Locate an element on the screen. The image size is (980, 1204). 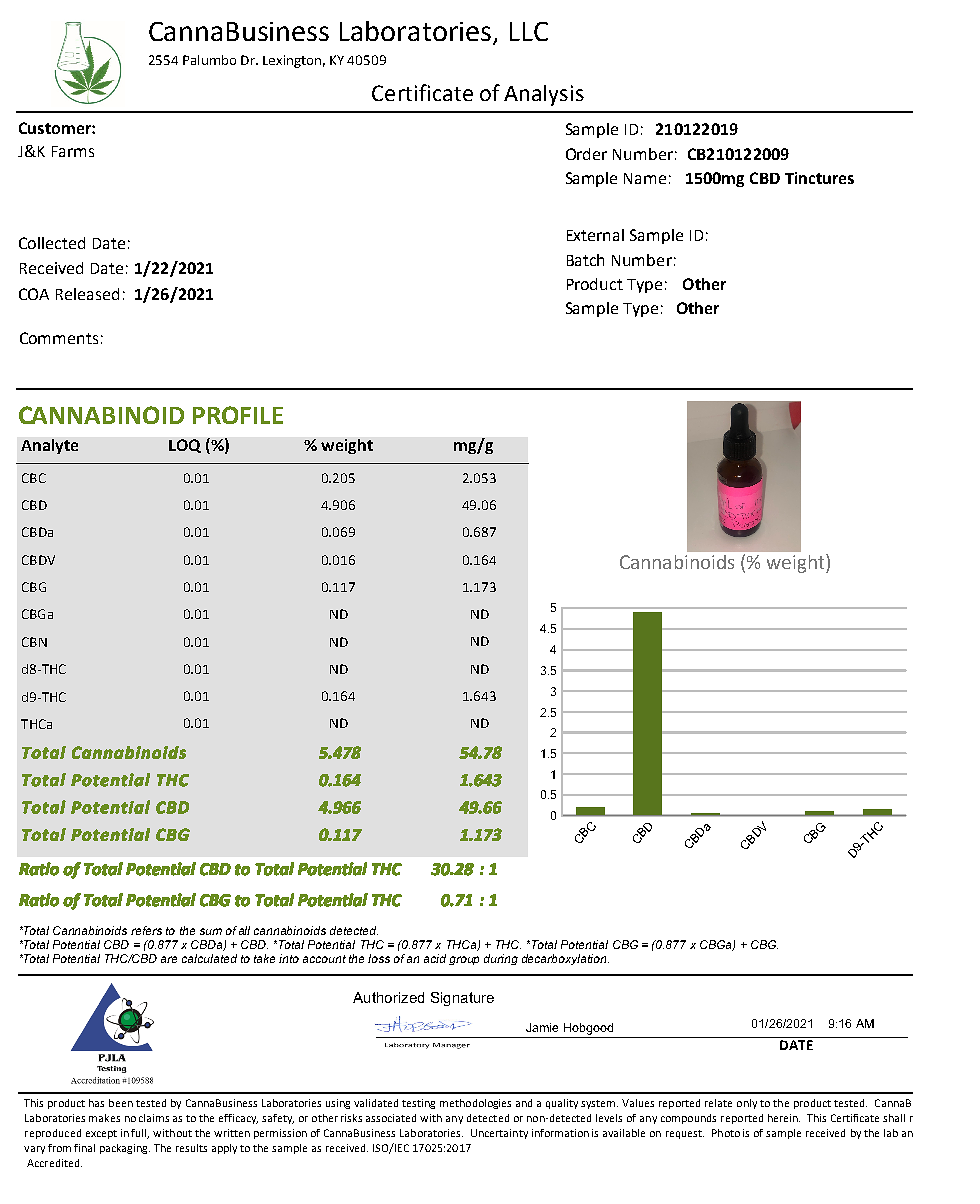
Tinctures is located at coordinates (819, 178).
